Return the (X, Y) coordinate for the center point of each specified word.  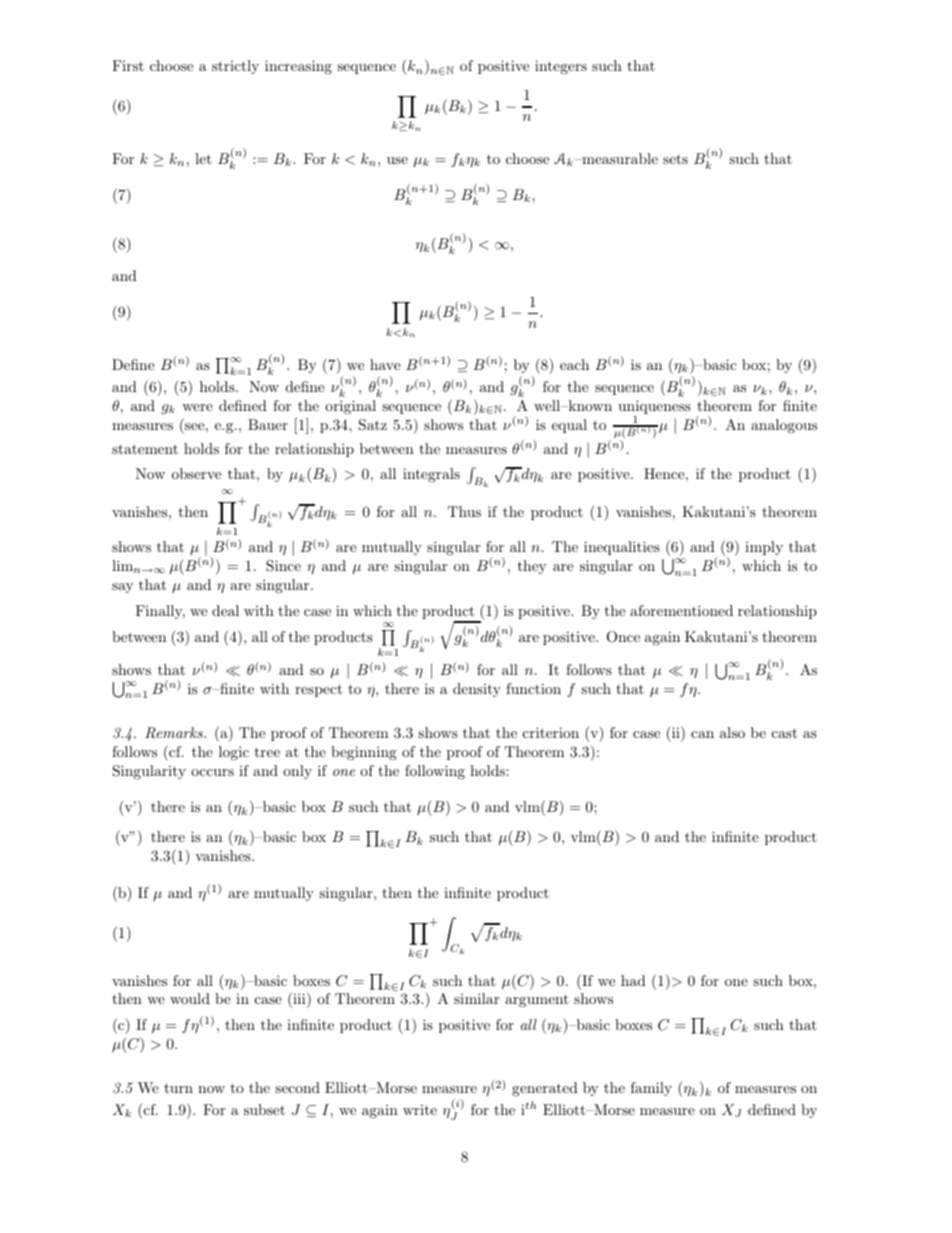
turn (178, 1088)
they (531, 567)
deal (225, 610)
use (397, 160)
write (420, 1110)
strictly (235, 67)
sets (675, 159)
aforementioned (681, 610)
